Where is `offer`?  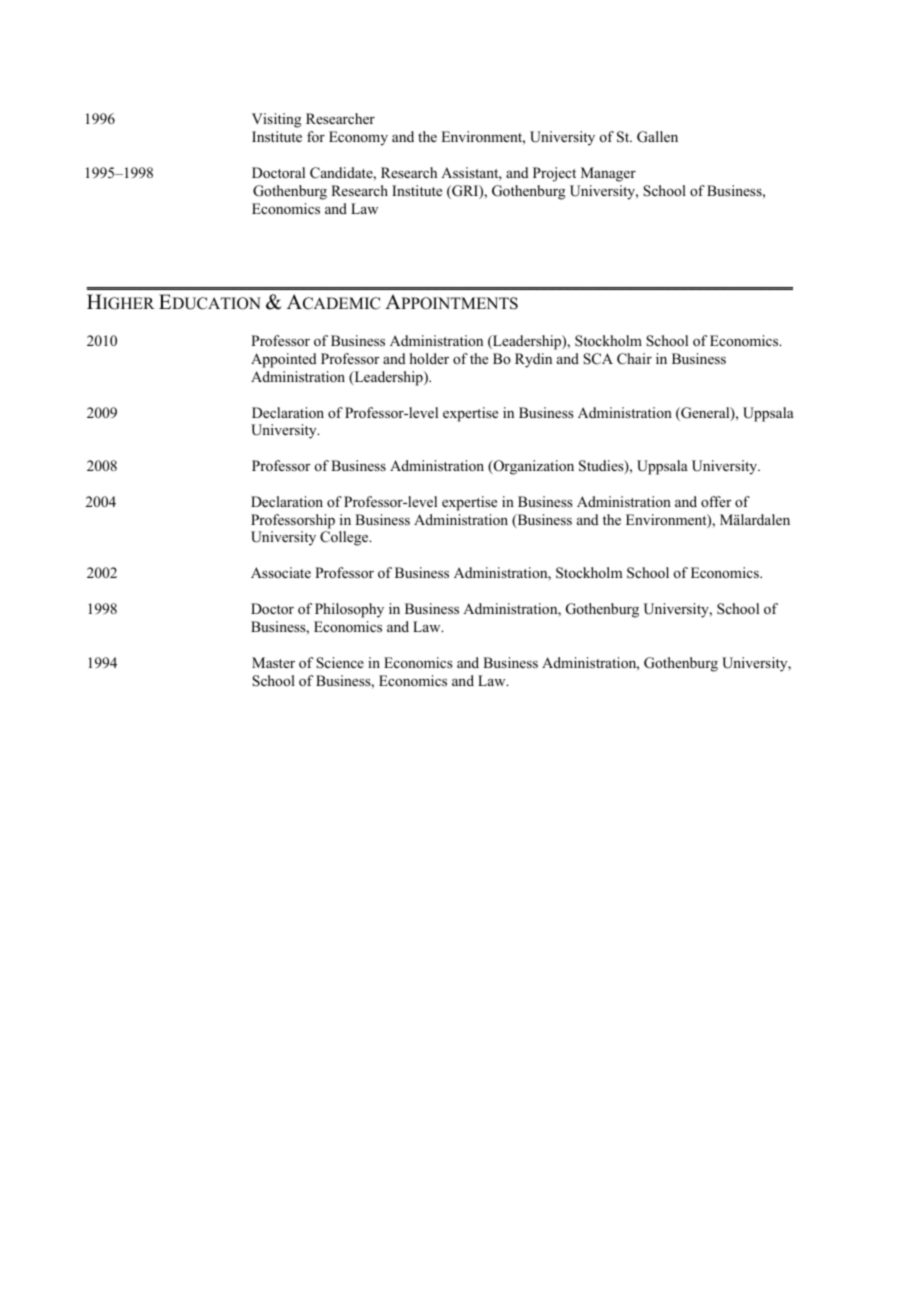
offer is located at coordinates (716, 501).
